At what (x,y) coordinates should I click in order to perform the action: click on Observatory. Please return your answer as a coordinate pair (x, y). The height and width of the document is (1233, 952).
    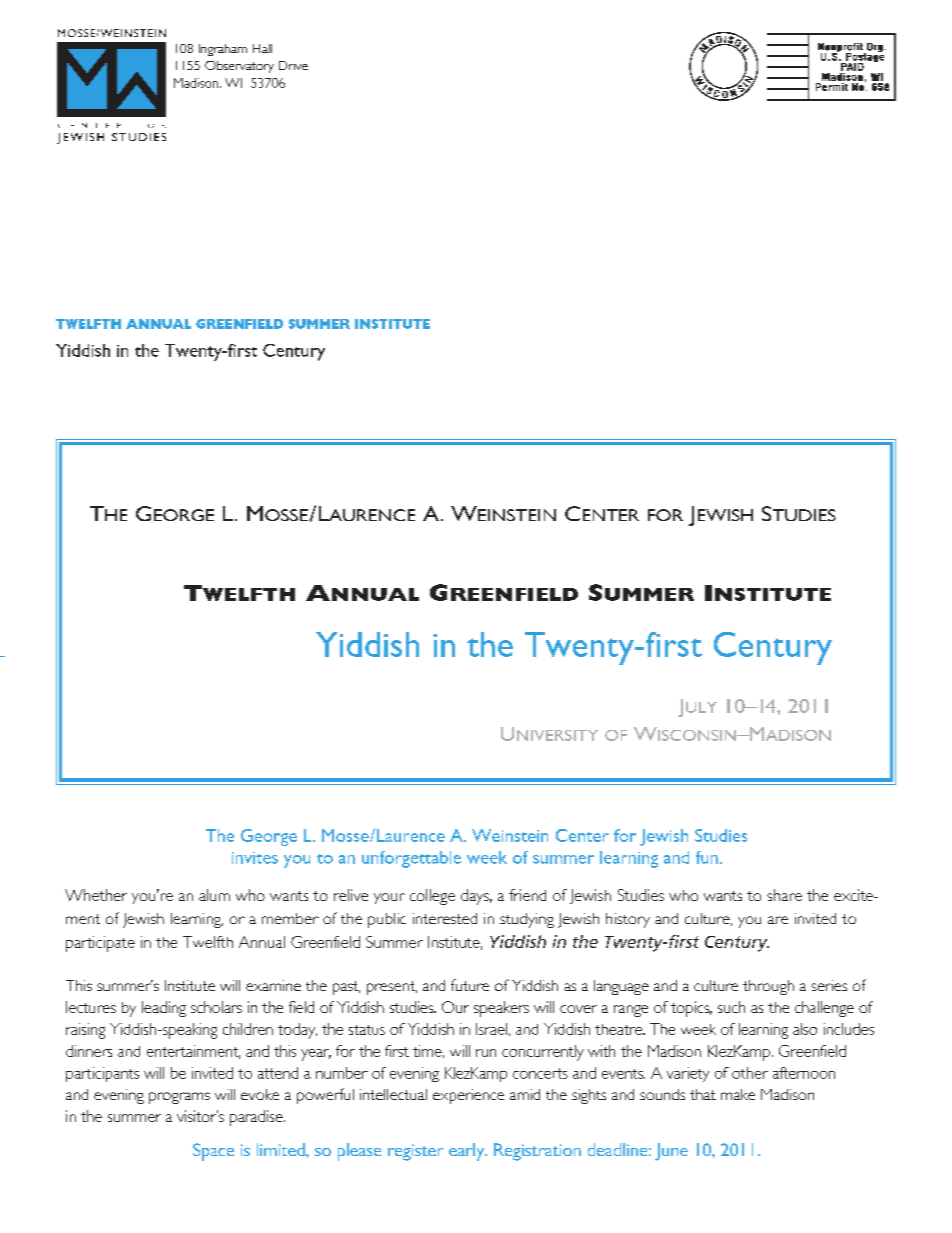
    Looking at the image, I should click on (239, 67).
